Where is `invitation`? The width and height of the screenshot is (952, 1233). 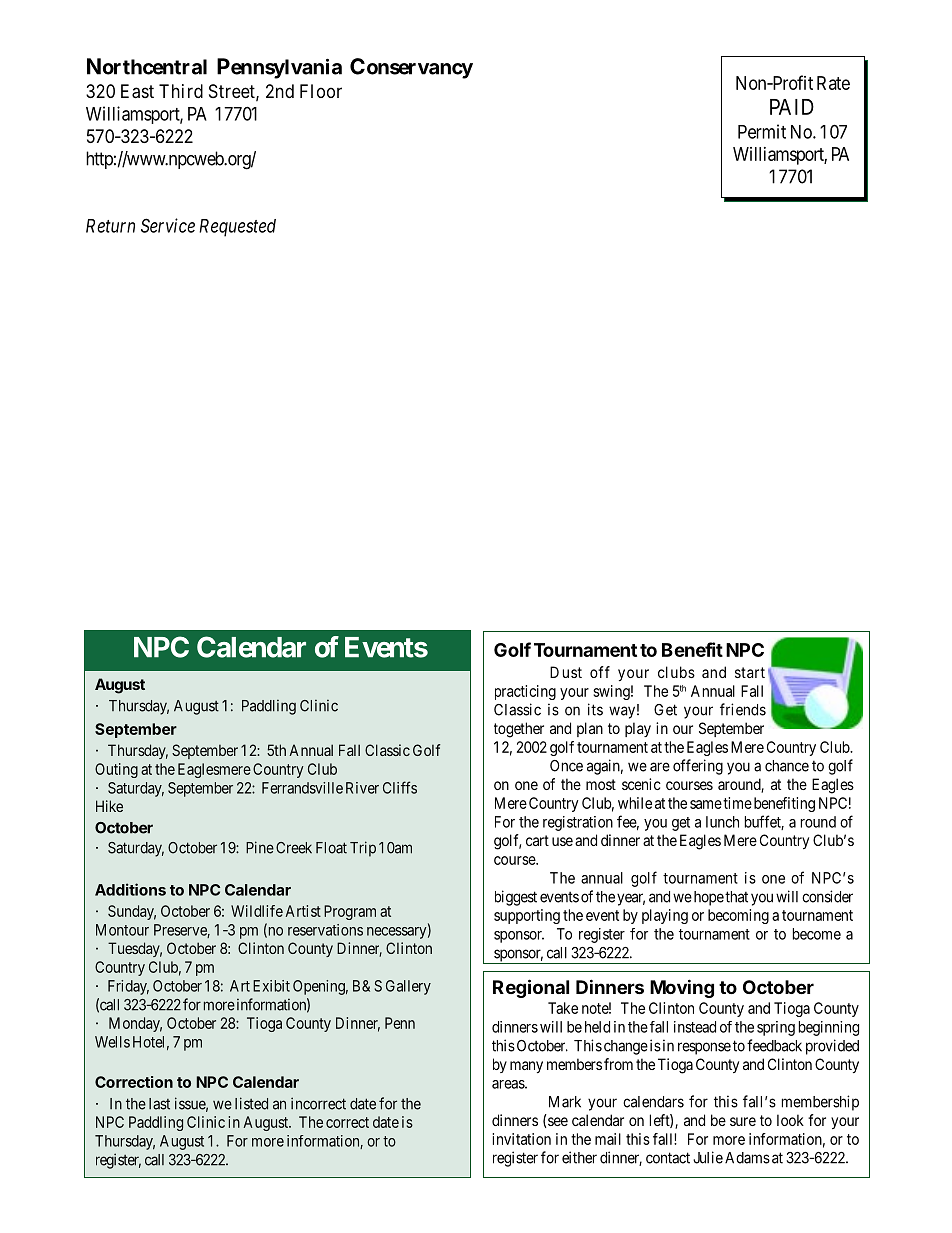
invitation is located at coordinates (521, 1139).
